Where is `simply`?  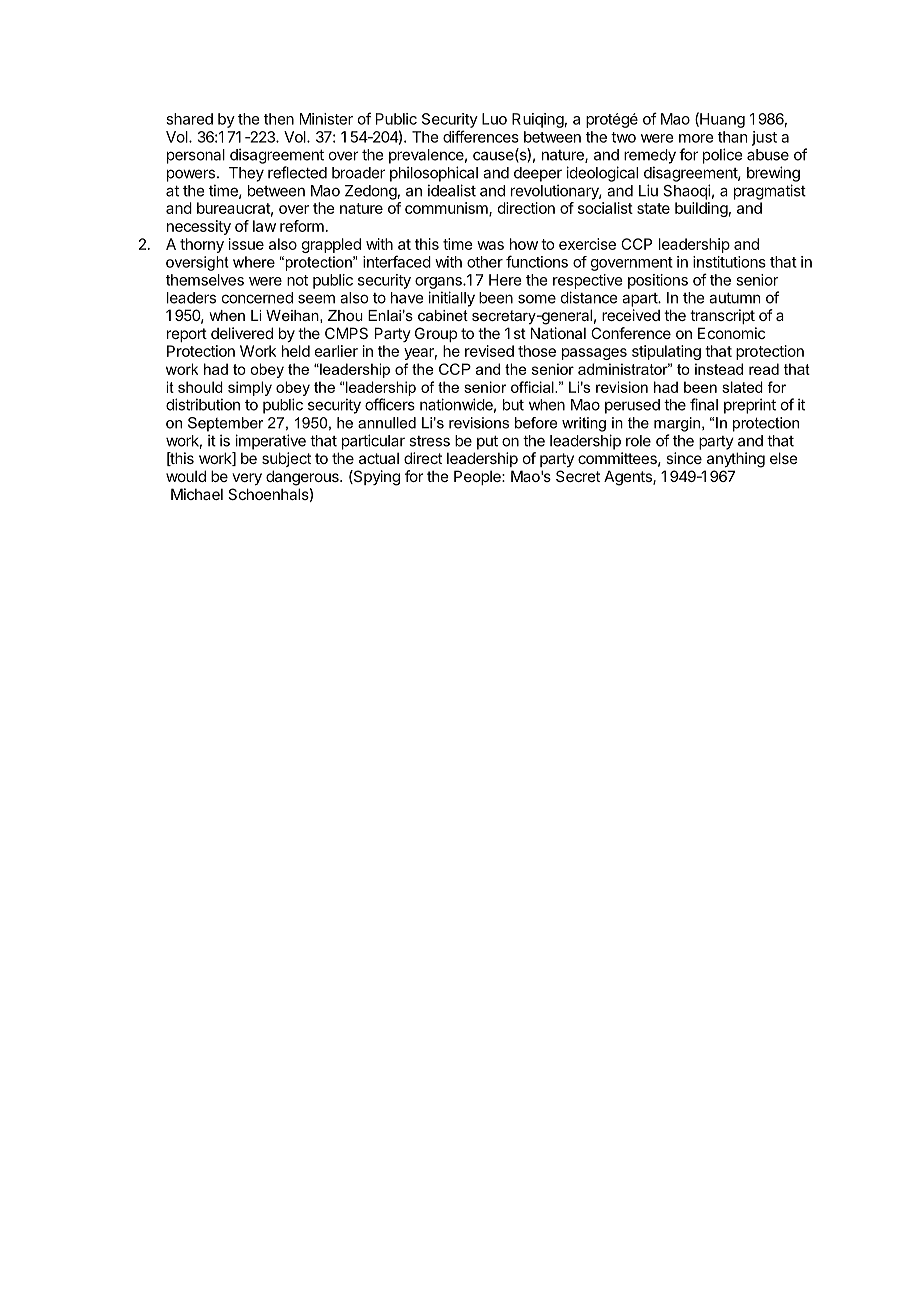
simply is located at coordinates (250, 388).
